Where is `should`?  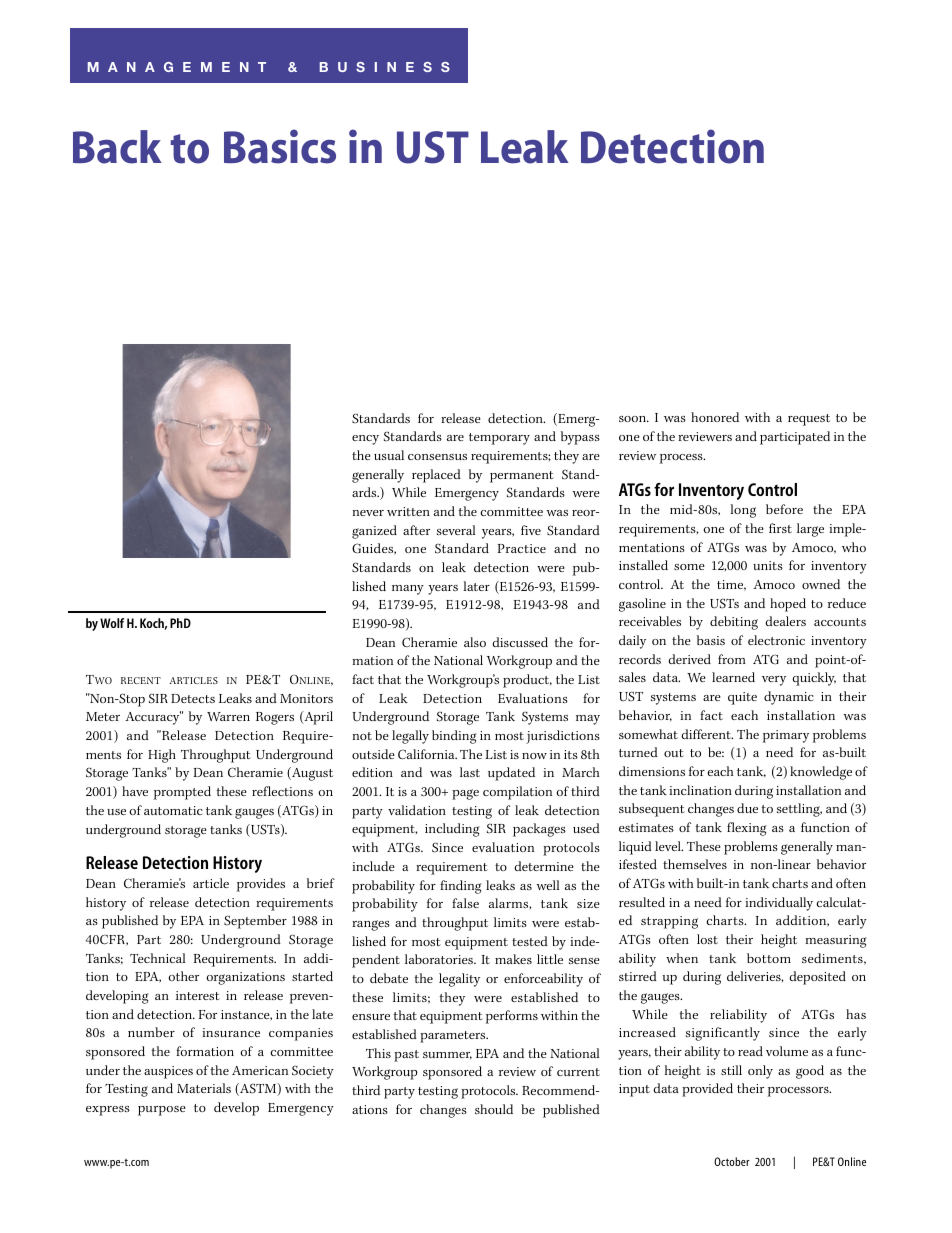 should is located at coordinates (494, 1109).
